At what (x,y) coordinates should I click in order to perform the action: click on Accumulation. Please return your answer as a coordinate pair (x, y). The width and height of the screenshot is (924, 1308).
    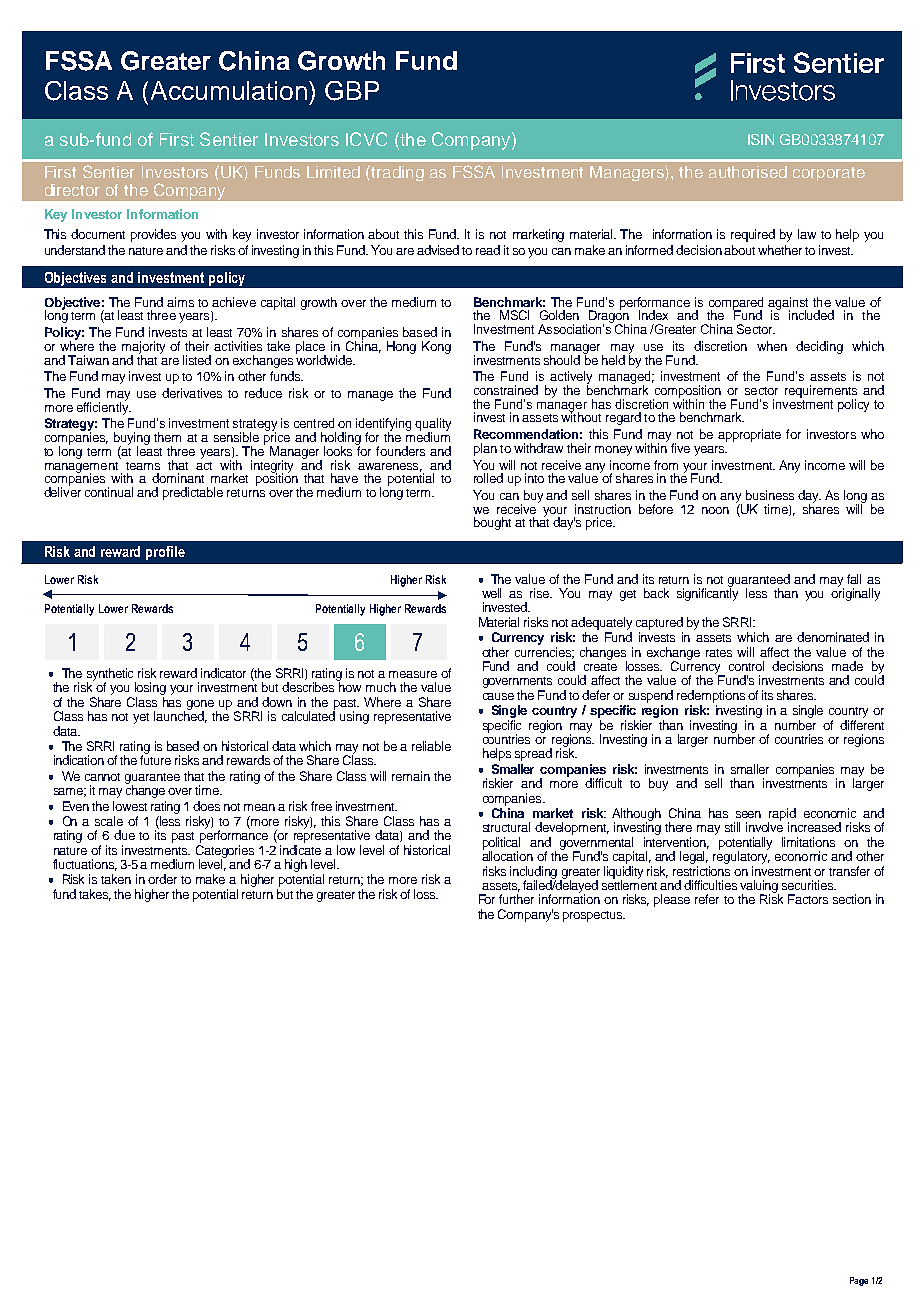
    Looking at the image, I should click on (230, 90).
